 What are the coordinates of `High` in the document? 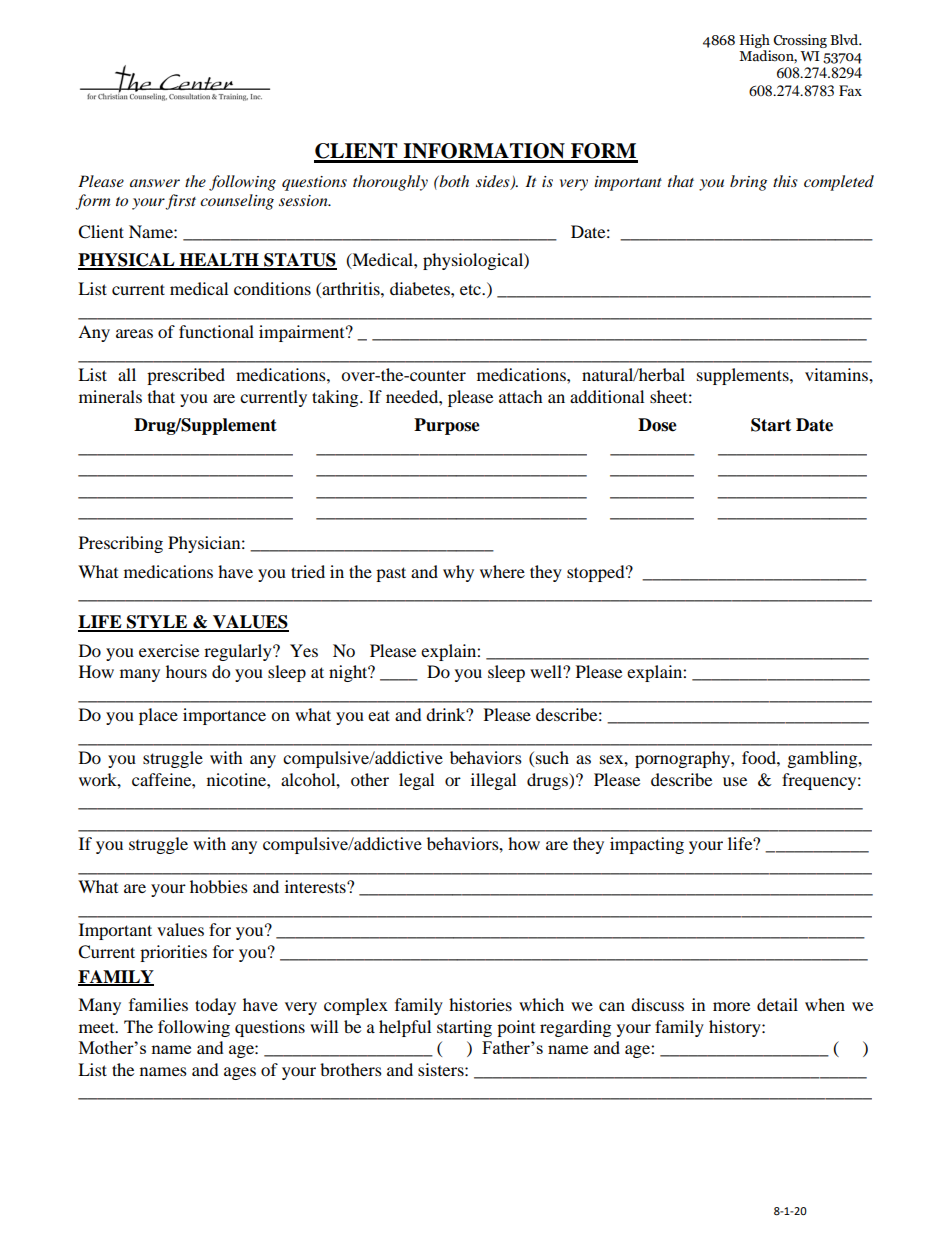 It's located at (754, 41).
